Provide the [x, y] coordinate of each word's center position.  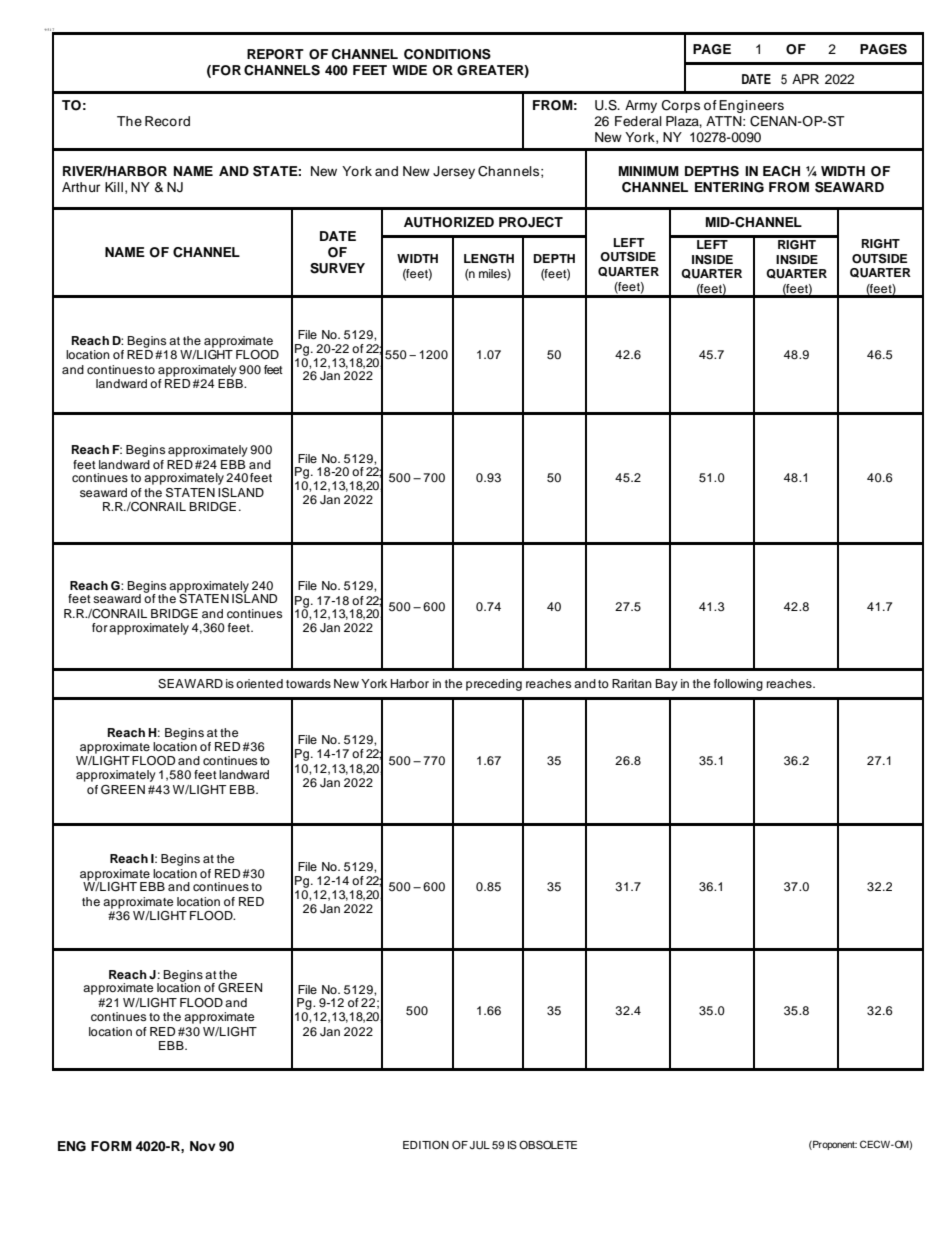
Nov [203, 1146]
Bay [666, 685]
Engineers [751, 106]
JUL [480, 1145]
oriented [259, 683]
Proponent [834, 1145]
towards [308, 683]
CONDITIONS [447, 54]
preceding [494, 685]
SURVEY [337, 268]
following [738, 685]
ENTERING [729, 187]
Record [167, 121]
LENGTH [489, 259]
